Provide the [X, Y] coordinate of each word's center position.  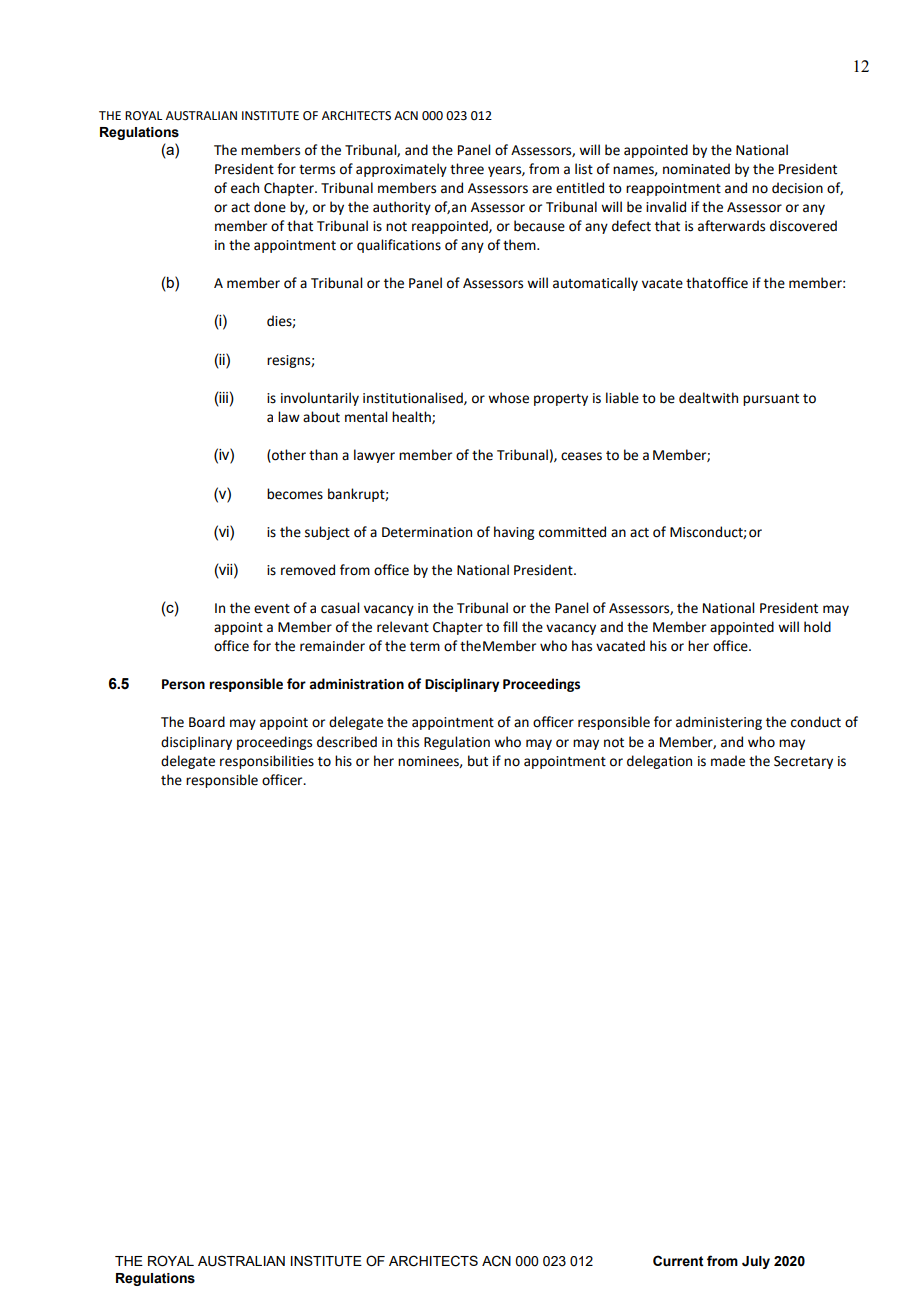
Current [678, 1261]
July [756, 1262]
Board [207, 722]
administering [719, 723]
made [728, 761]
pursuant [771, 400]
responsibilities [267, 762]
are [542, 189]
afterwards [731, 226]
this [408, 742]
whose [508, 398]
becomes [295, 494]
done [270, 207]
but [478, 761]
